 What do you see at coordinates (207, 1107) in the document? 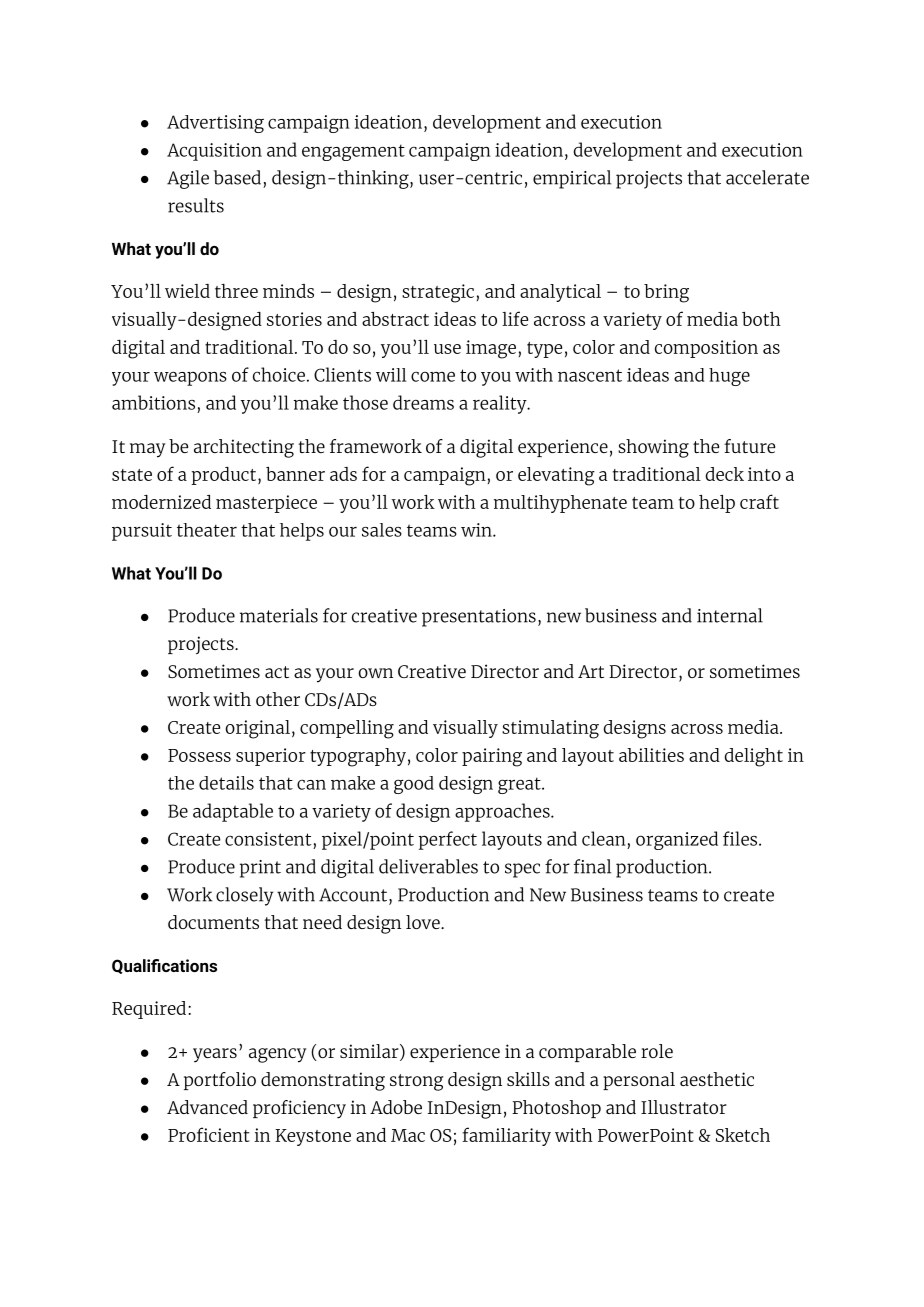
I see `Advanced` at bounding box center [207, 1107].
